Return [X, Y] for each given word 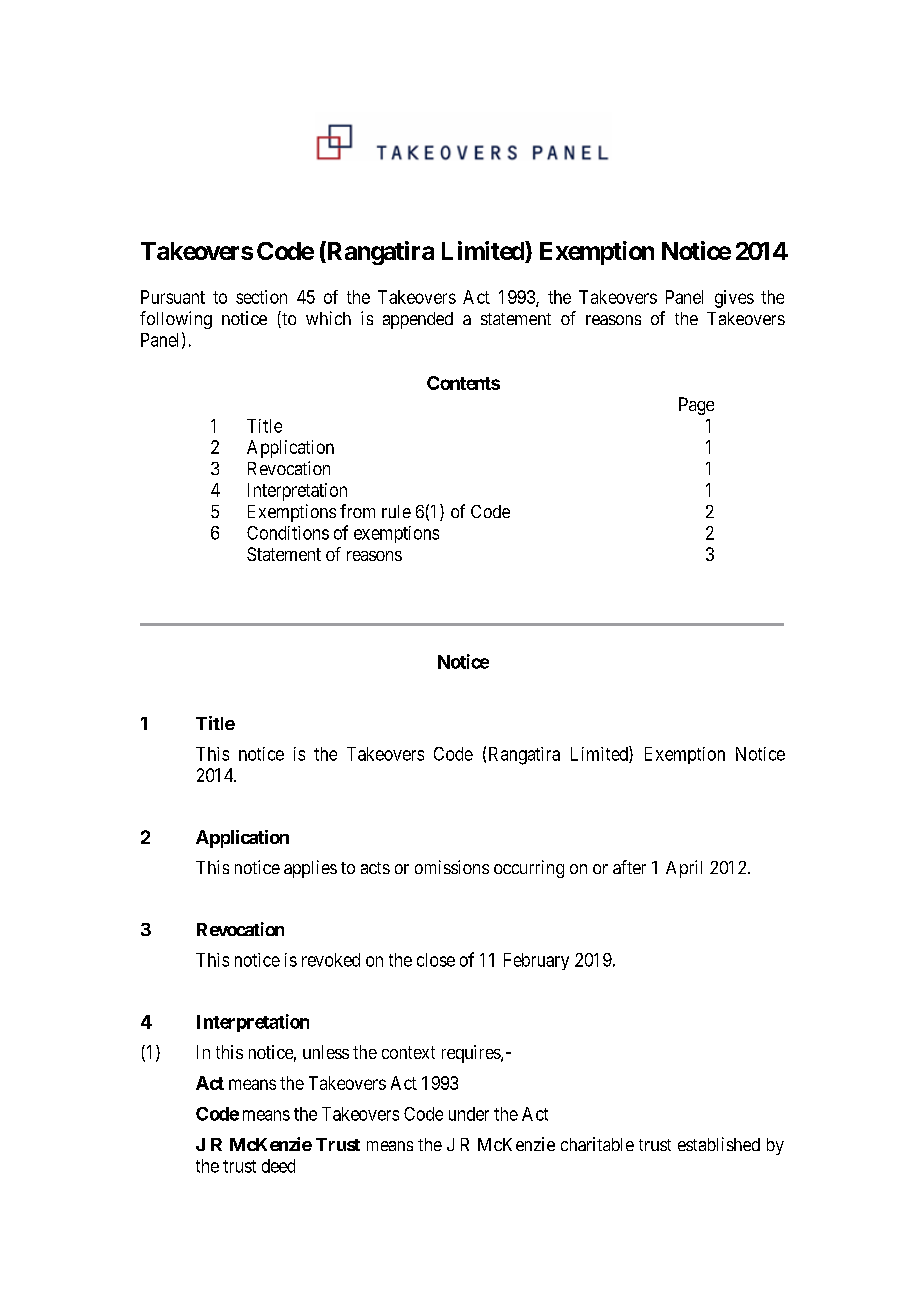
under [469, 1114]
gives [734, 299]
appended [418, 320]
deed [278, 1166]
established [719, 1144]
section [261, 297]
